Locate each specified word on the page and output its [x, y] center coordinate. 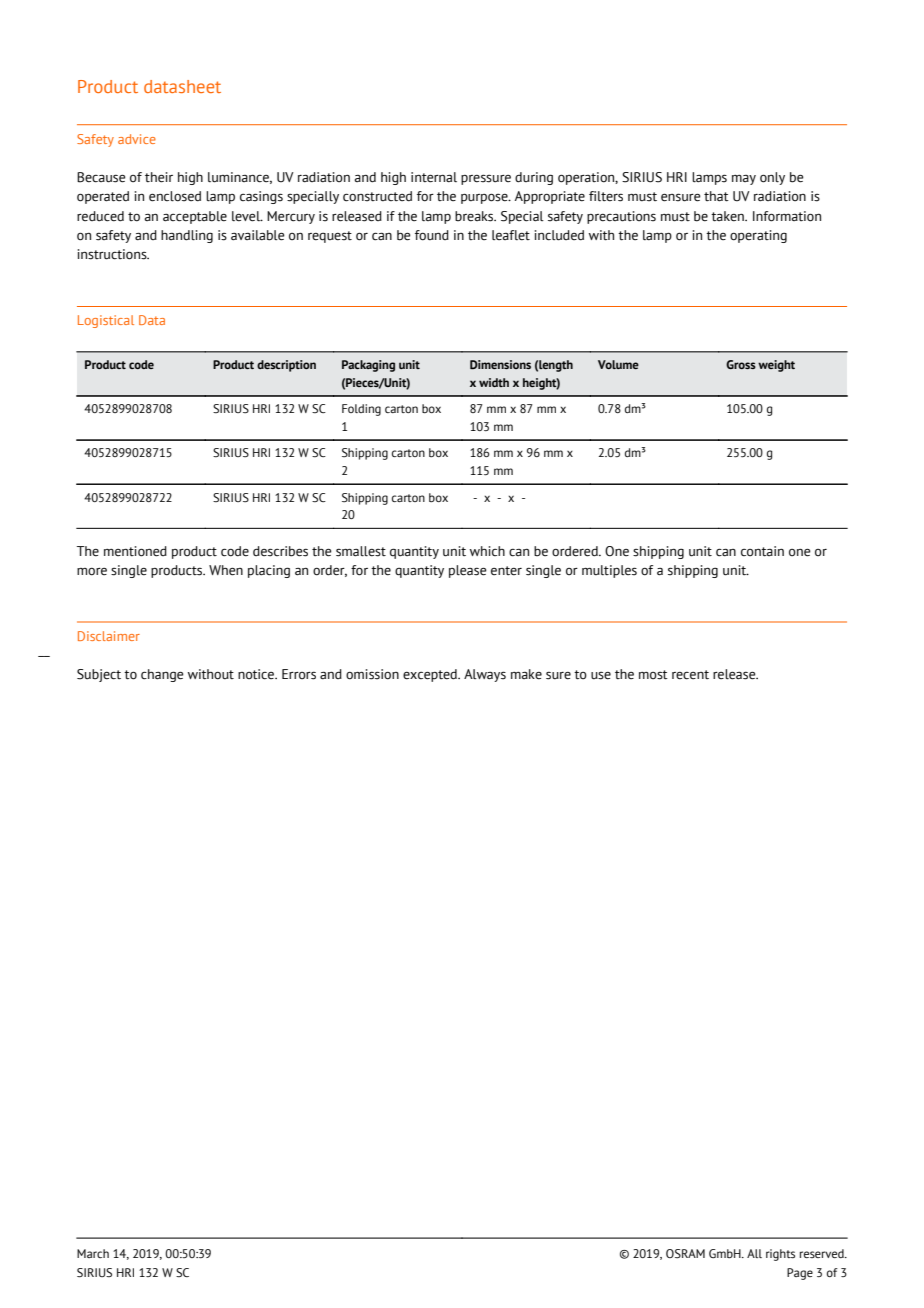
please [468, 571]
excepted [431, 675]
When [226, 570]
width [494, 382]
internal [434, 177]
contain [762, 551]
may [744, 180]
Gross [741, 364]
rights [780, 1255]
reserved [823, 1253]
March [93, 1253]
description [286, 366]
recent [690, 675]
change [162, 675]
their [159, 177]
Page [800, 1274]
